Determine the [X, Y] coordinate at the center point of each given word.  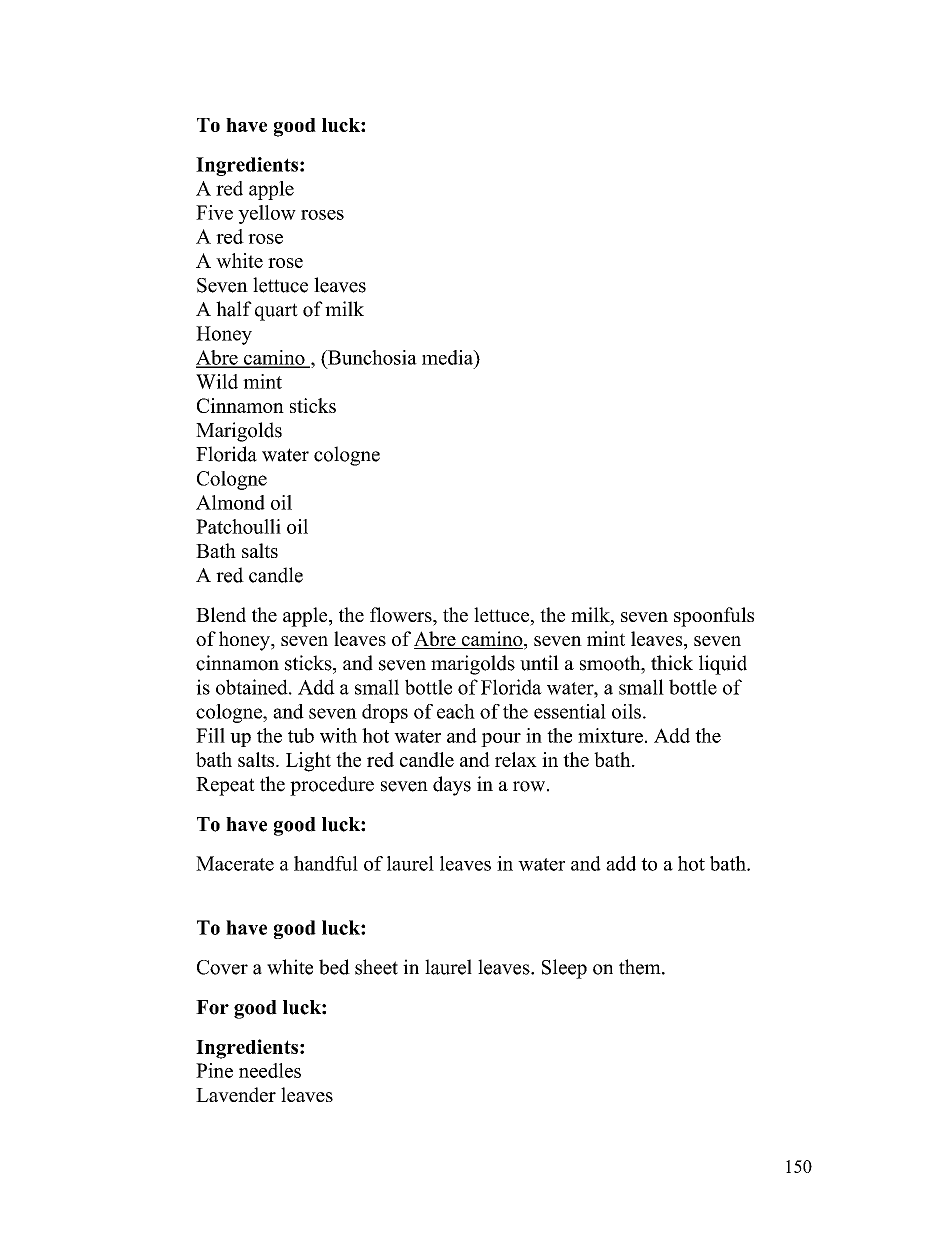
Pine [214, 1070]
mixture [610, 735]
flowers [402, 614]
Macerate [235, 863]
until [539, 663]
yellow [267, 214]
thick [672, 663]
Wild [217, 381]
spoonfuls [714, 617]
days [452, 786]
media [449, 358]
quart [276, 312]
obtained [253, 687]
